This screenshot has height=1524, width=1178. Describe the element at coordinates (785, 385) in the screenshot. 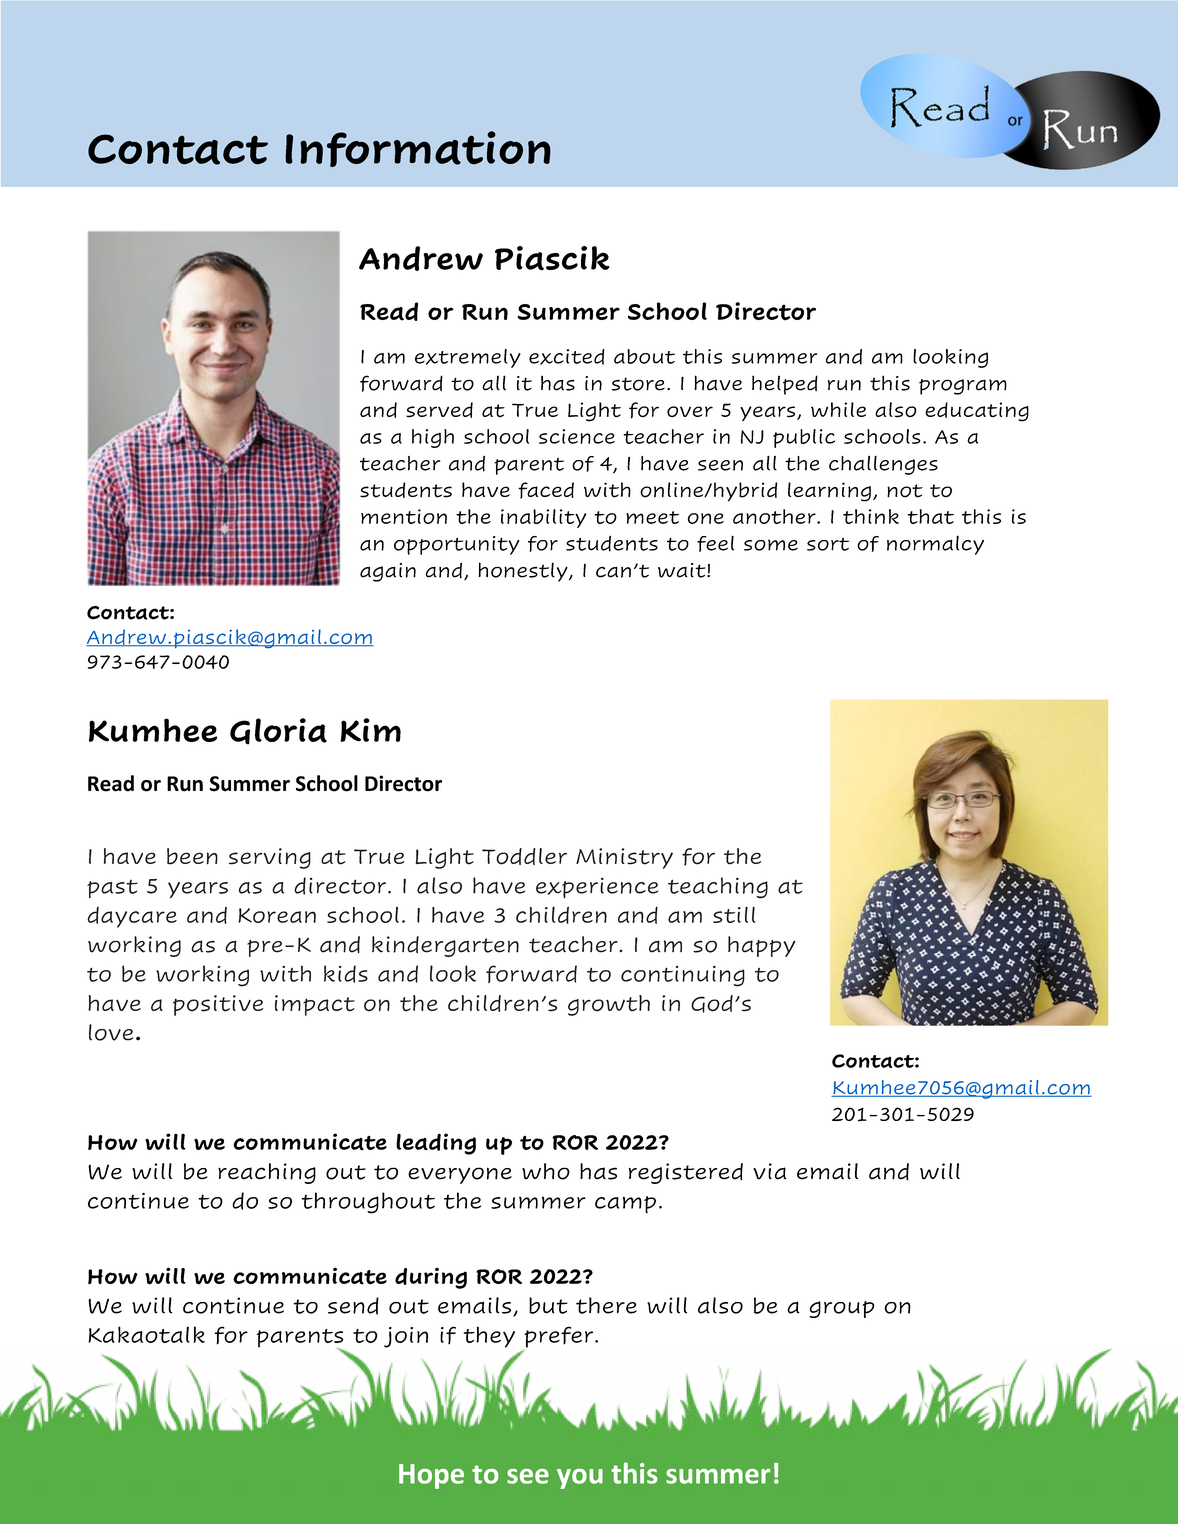

I see `helped` at that location.
